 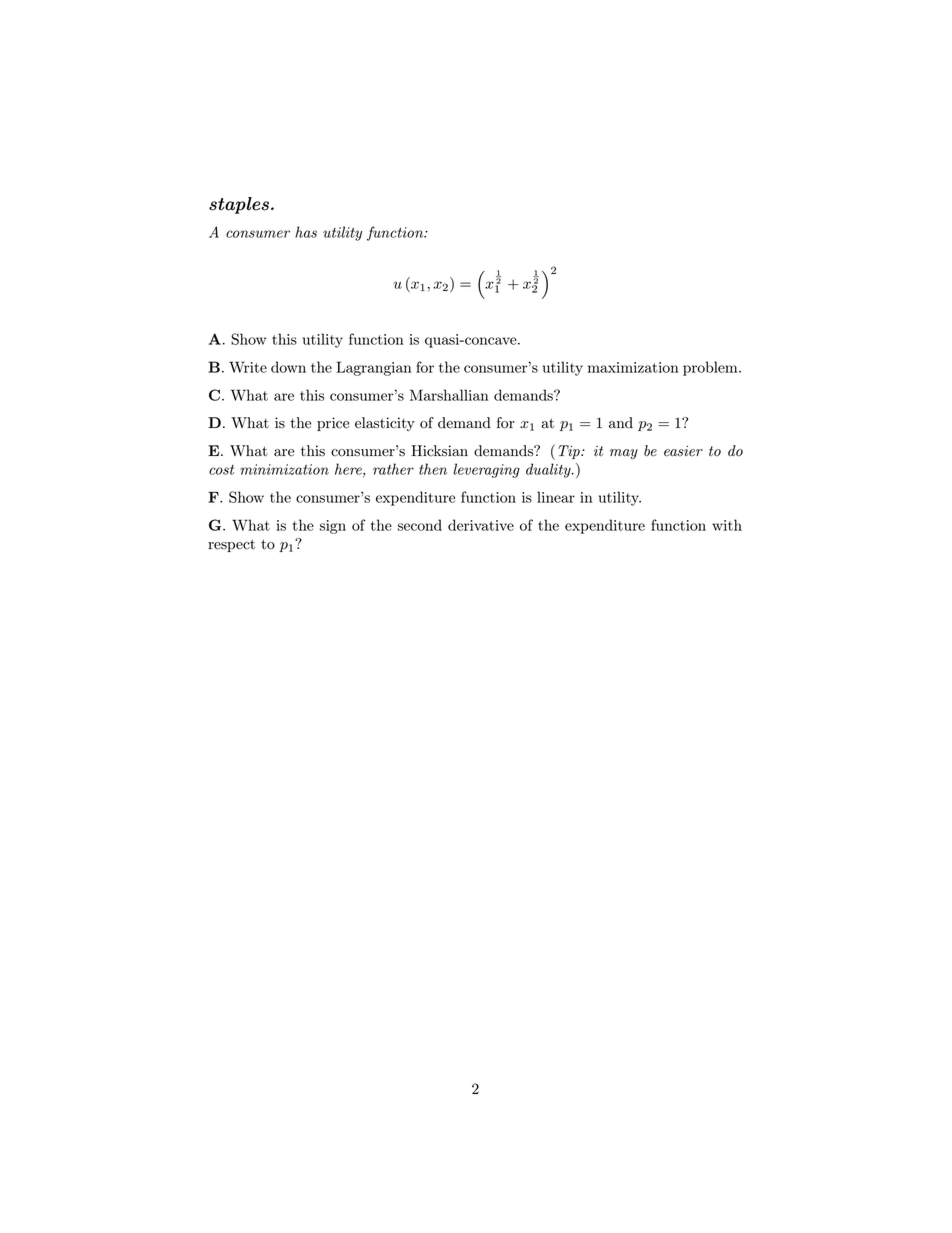 I want to click on Lagrangian, so click(x=374, y=368).
